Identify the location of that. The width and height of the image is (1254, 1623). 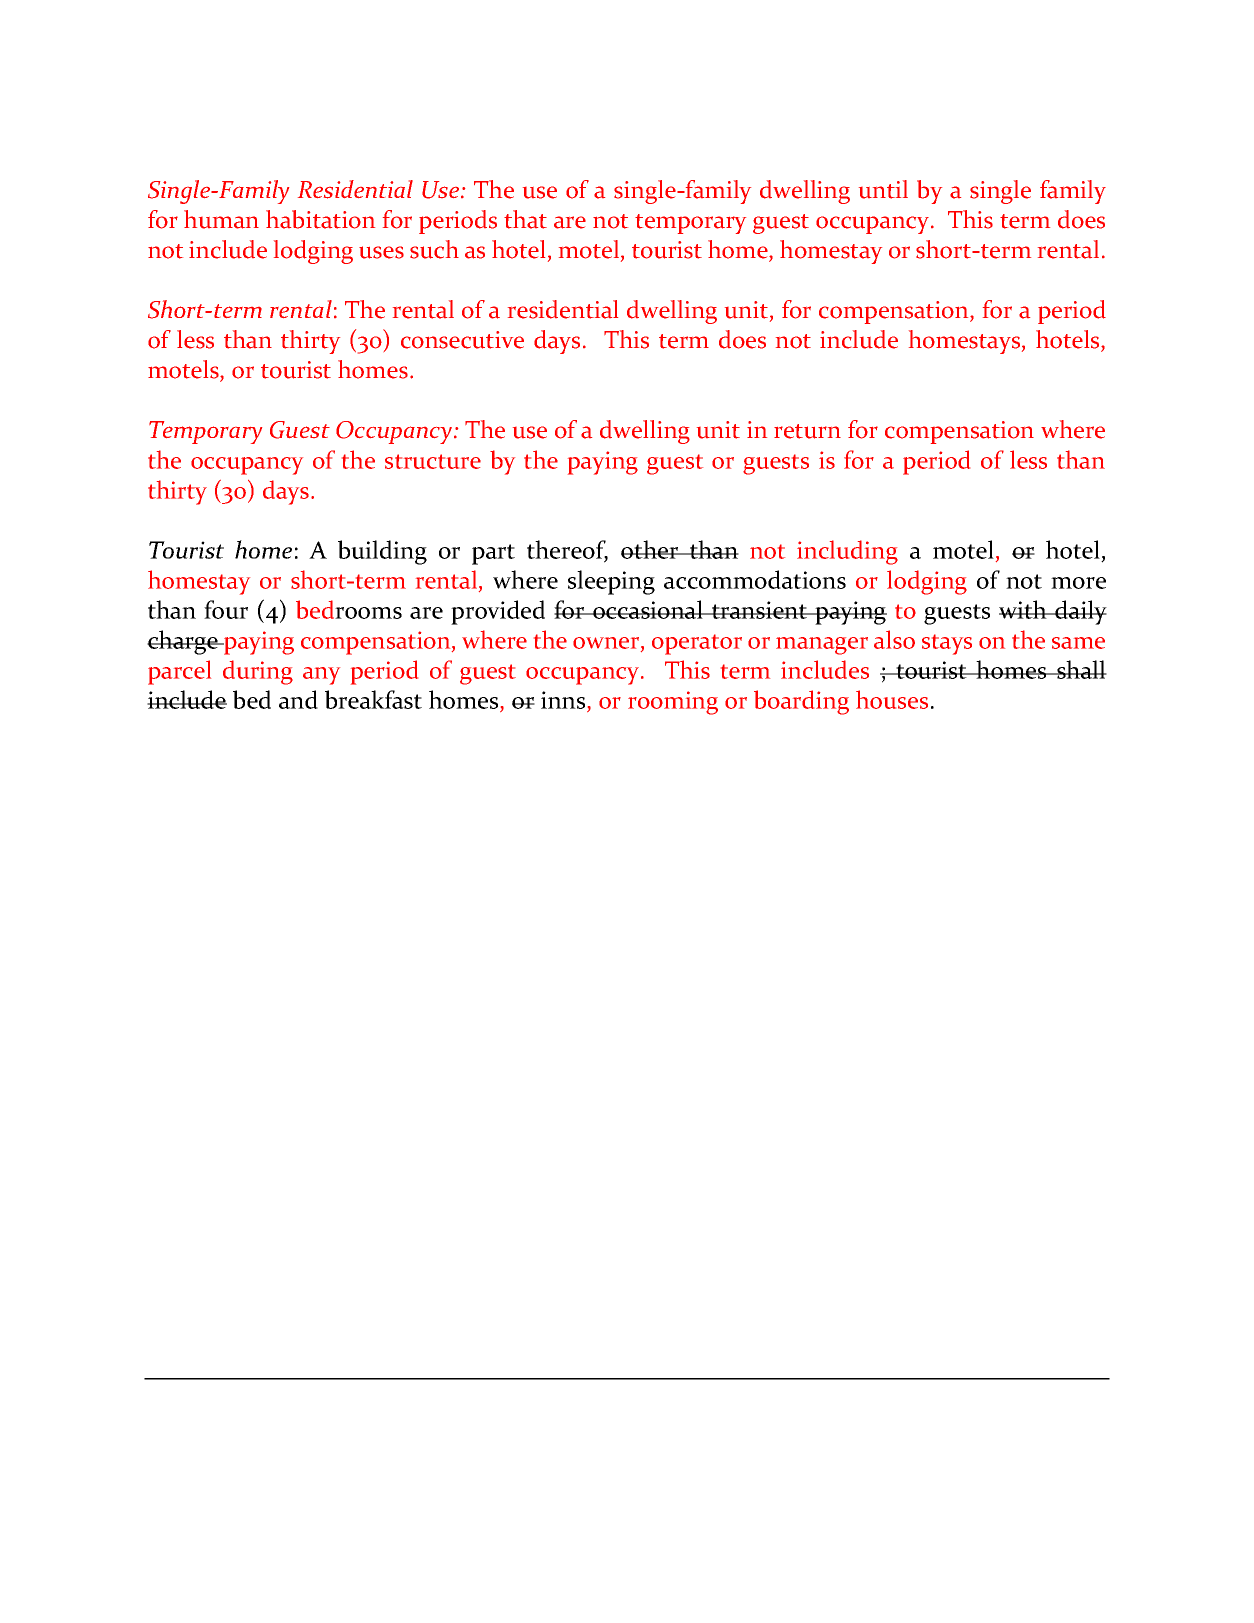
(525, 219).
